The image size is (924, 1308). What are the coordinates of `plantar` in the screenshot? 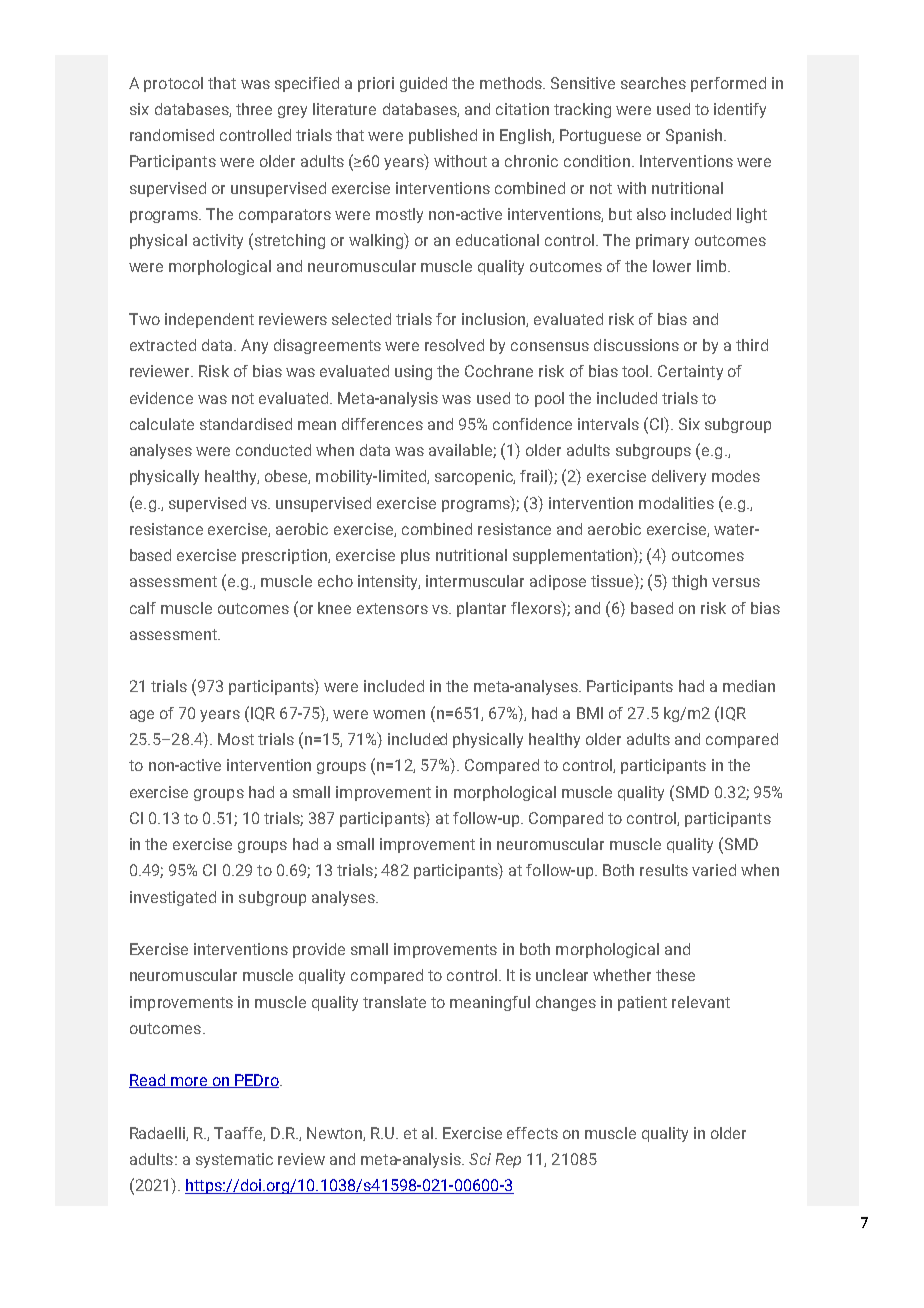 It's located at (481, 609).
